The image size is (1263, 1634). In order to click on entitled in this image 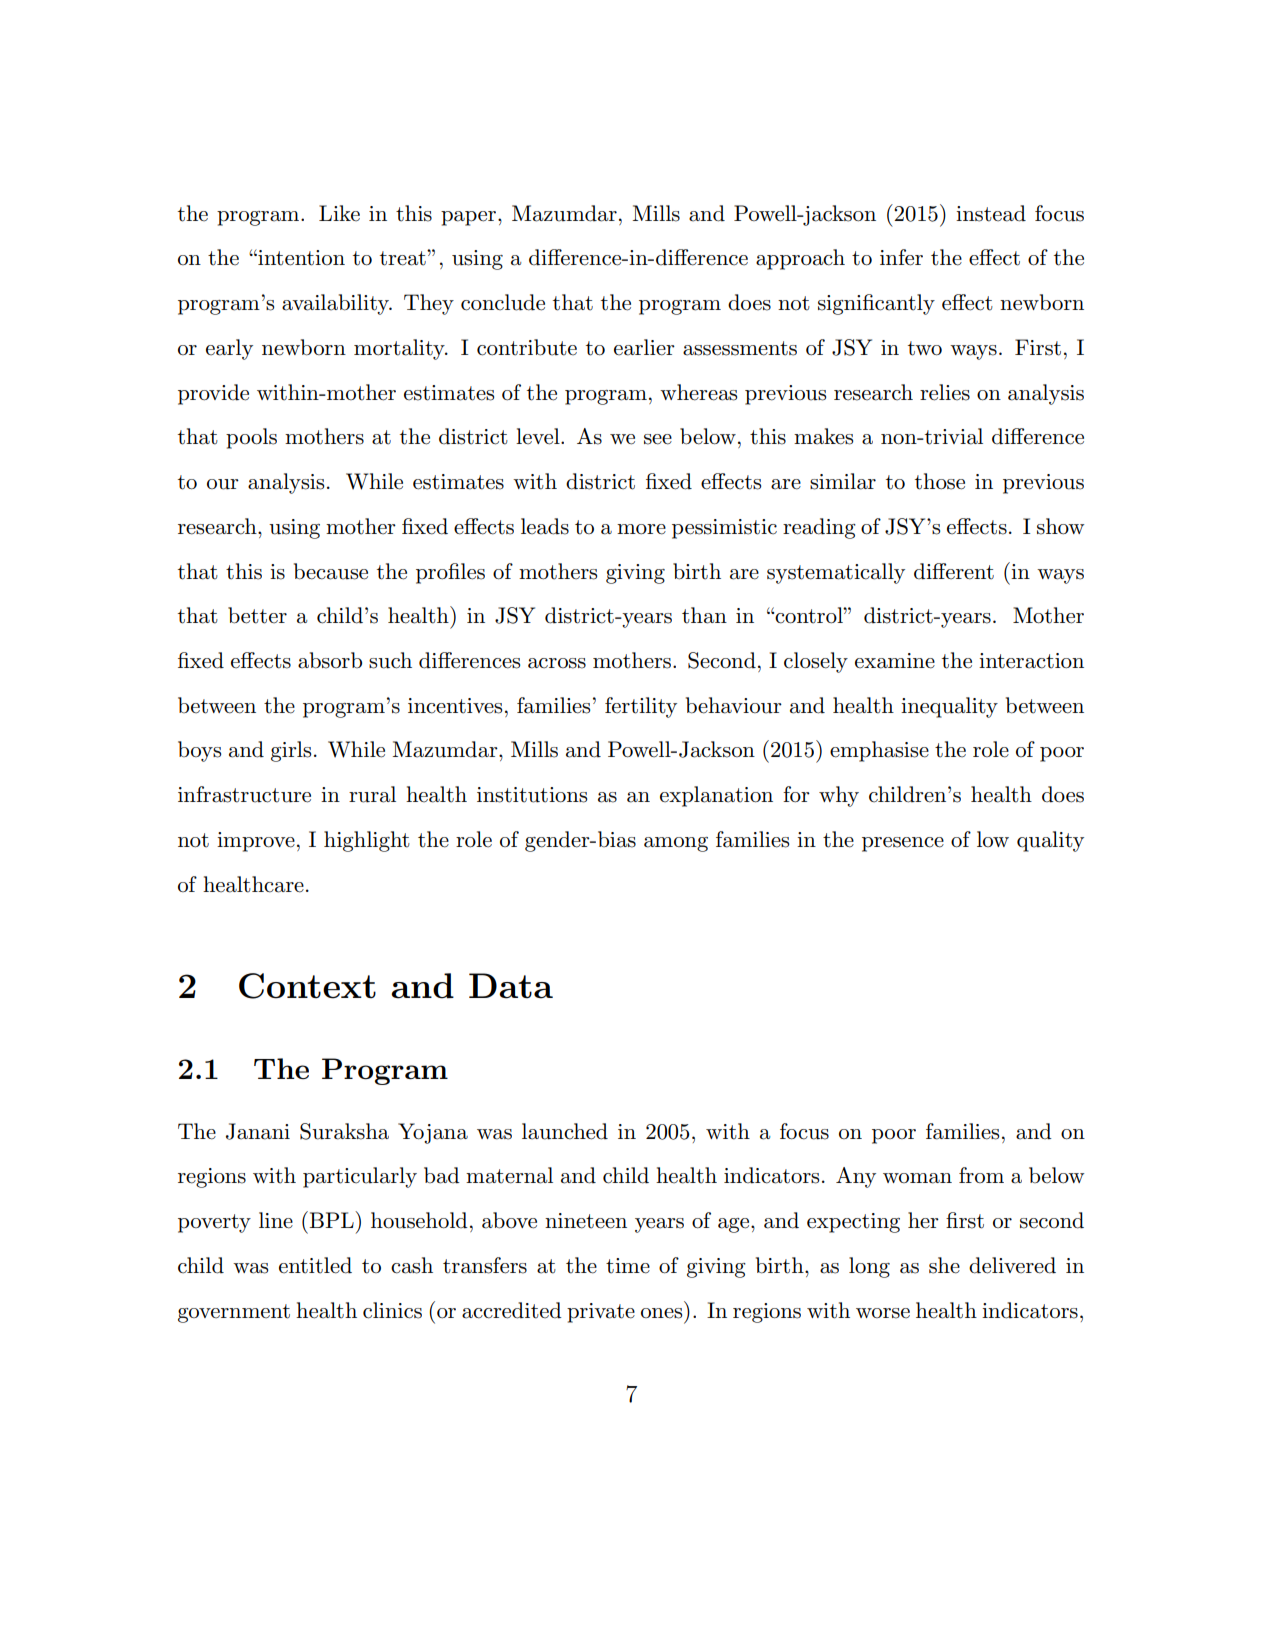, I will do `click(315, 1265)`.
